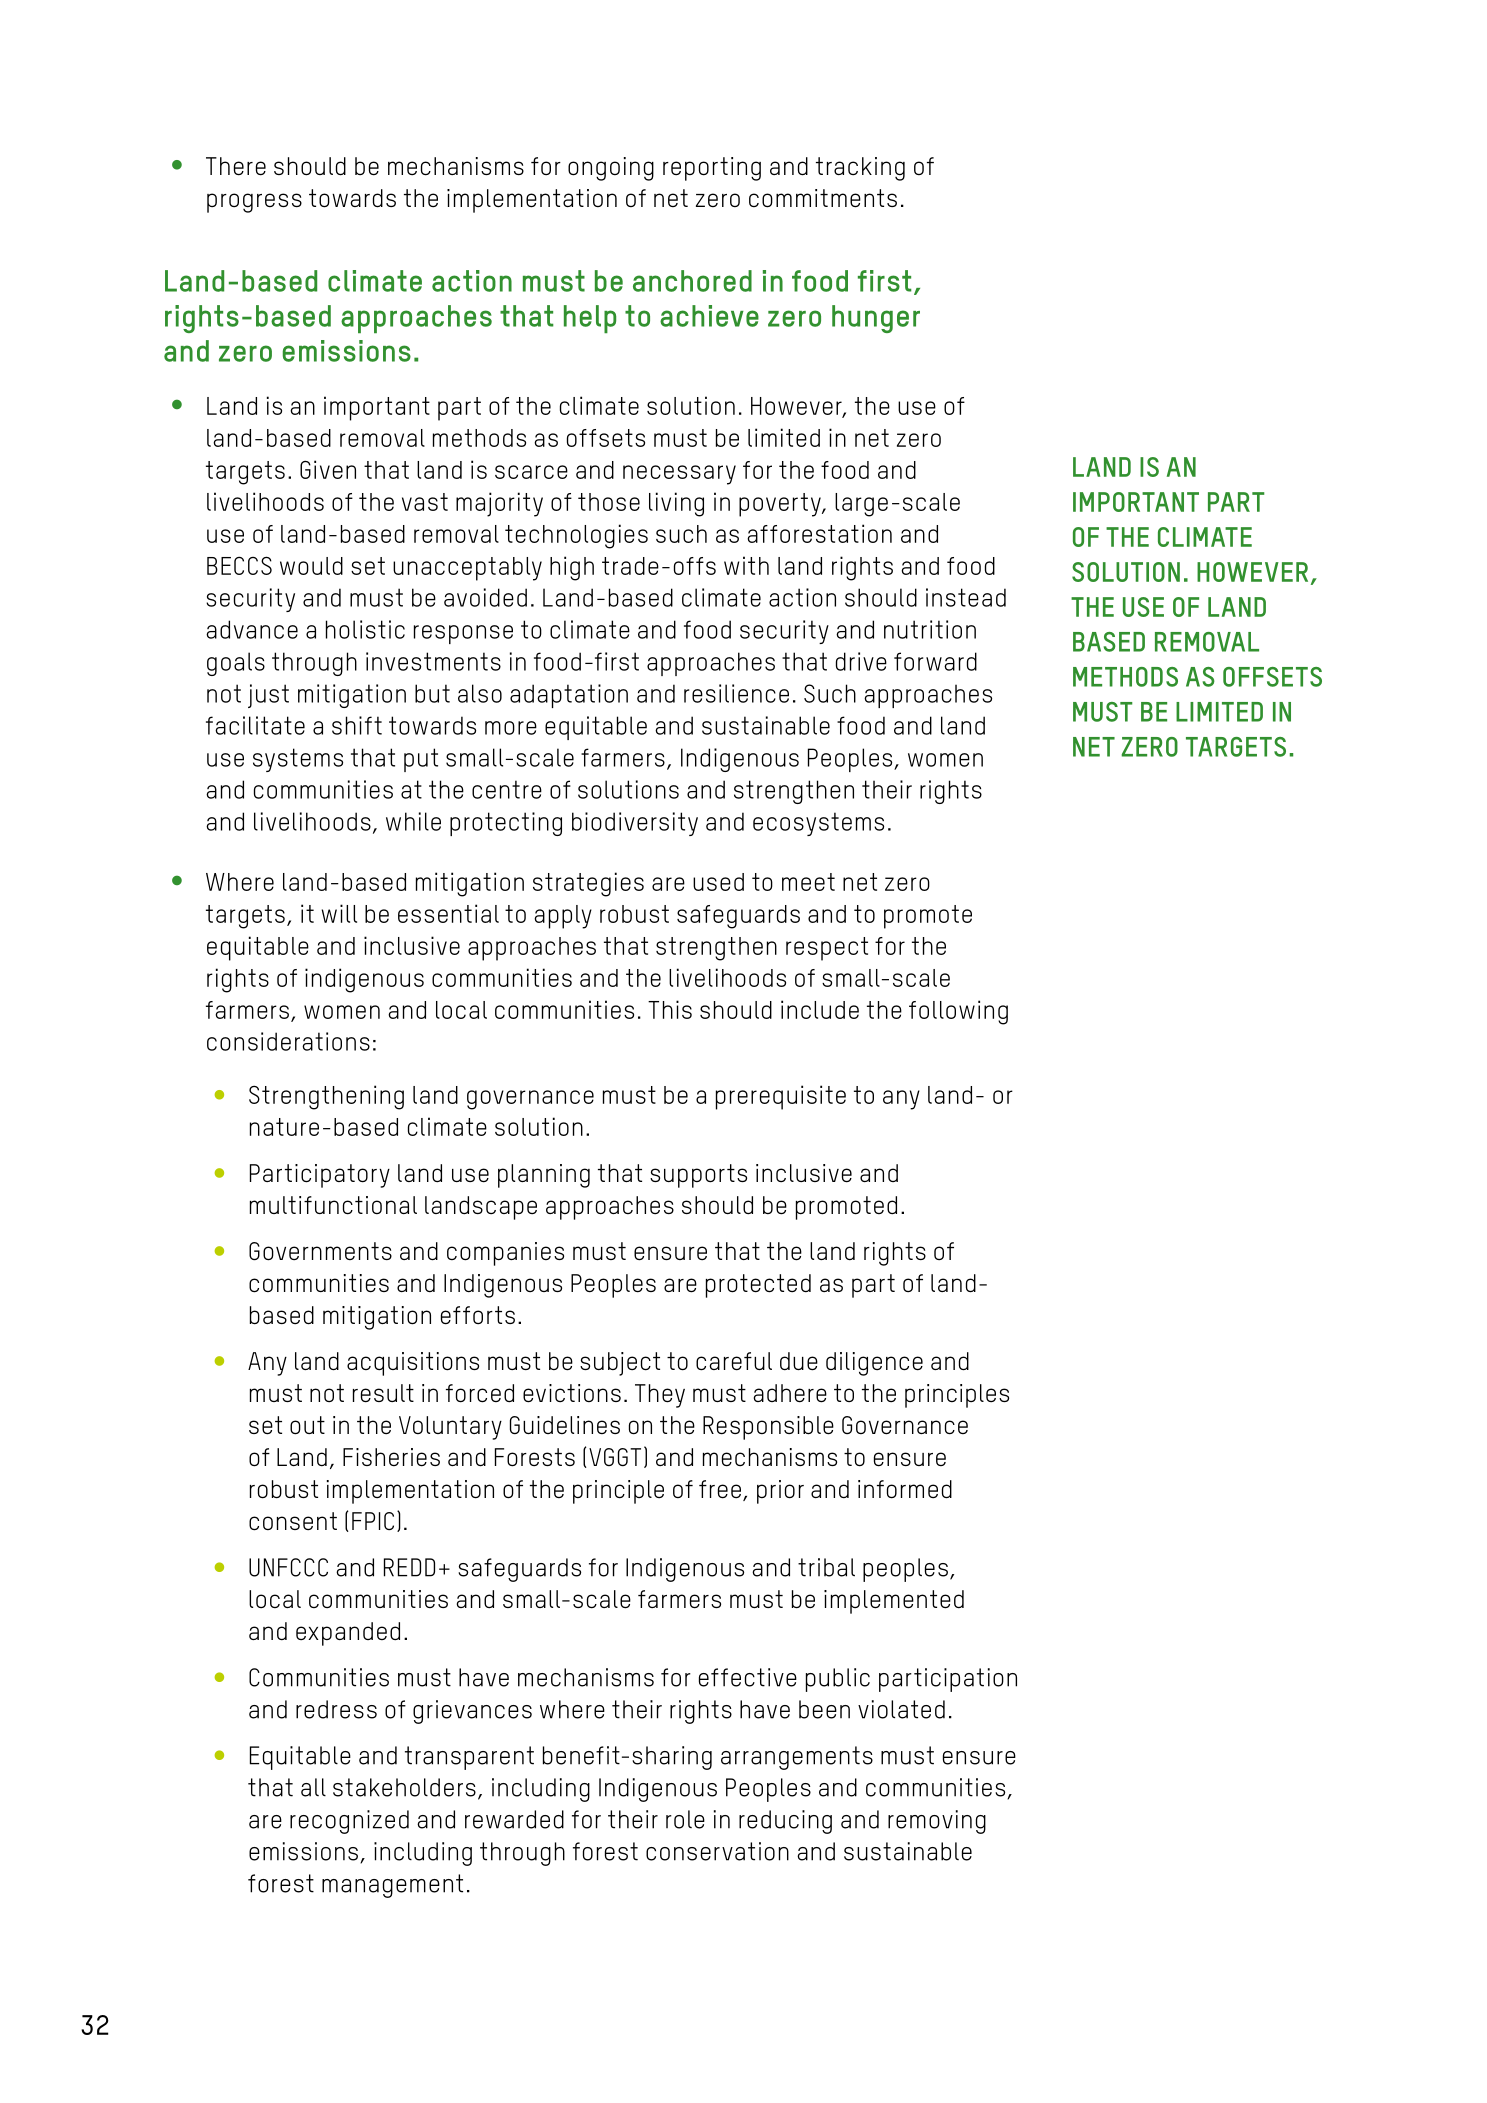  What do you see at coordinates (357, 725) in the screenshot?
I see `shift` at bounding box center [357, 725].
